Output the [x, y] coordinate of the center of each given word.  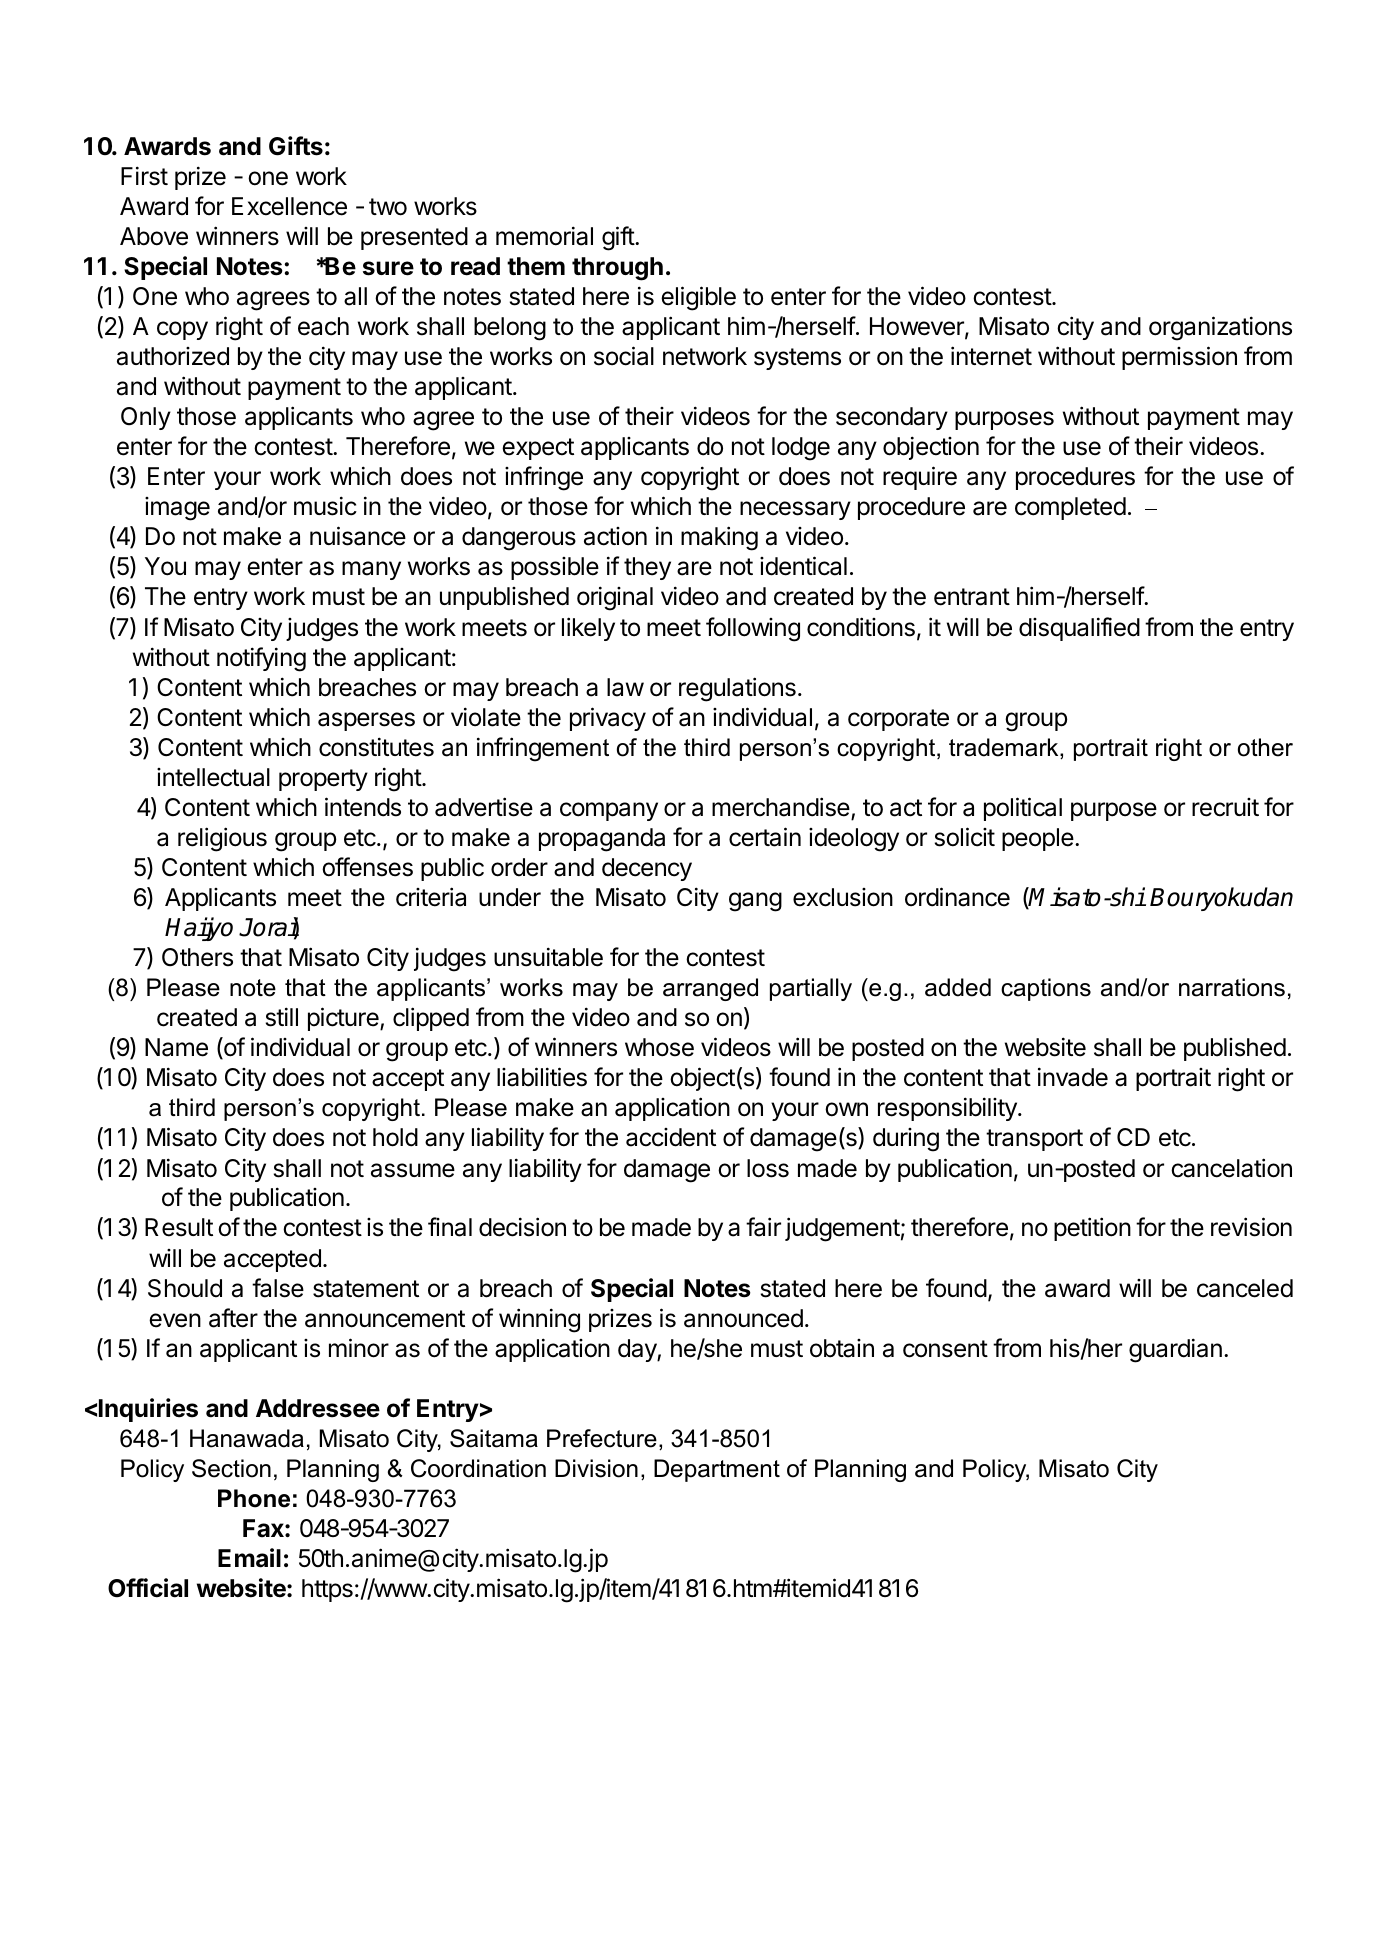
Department [717, 1470]
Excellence [289, 206]
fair [763, 1227]
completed [1070, 508]
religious [222, 839]
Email [249, 1558]
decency [647, 869]
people [1038, 839]
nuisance [358, 536]
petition [1092, 1229]
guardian [1175, 1350]
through [617, 269]
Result [179, 1227]
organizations [1220, 328]
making [719, 538]
